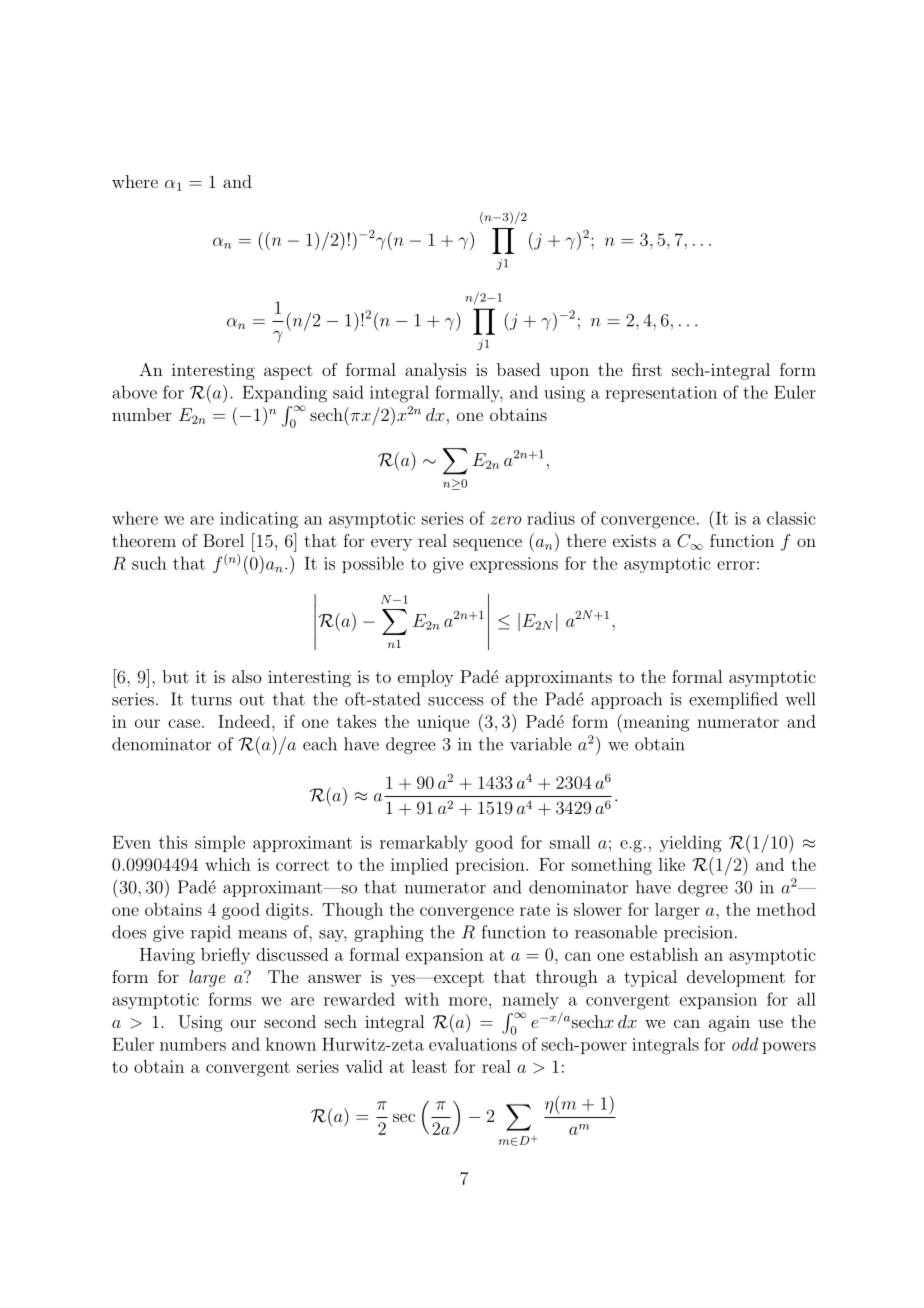 The width and height of the image is (924, 1308). I want to click on representation, so click(661, 394).
